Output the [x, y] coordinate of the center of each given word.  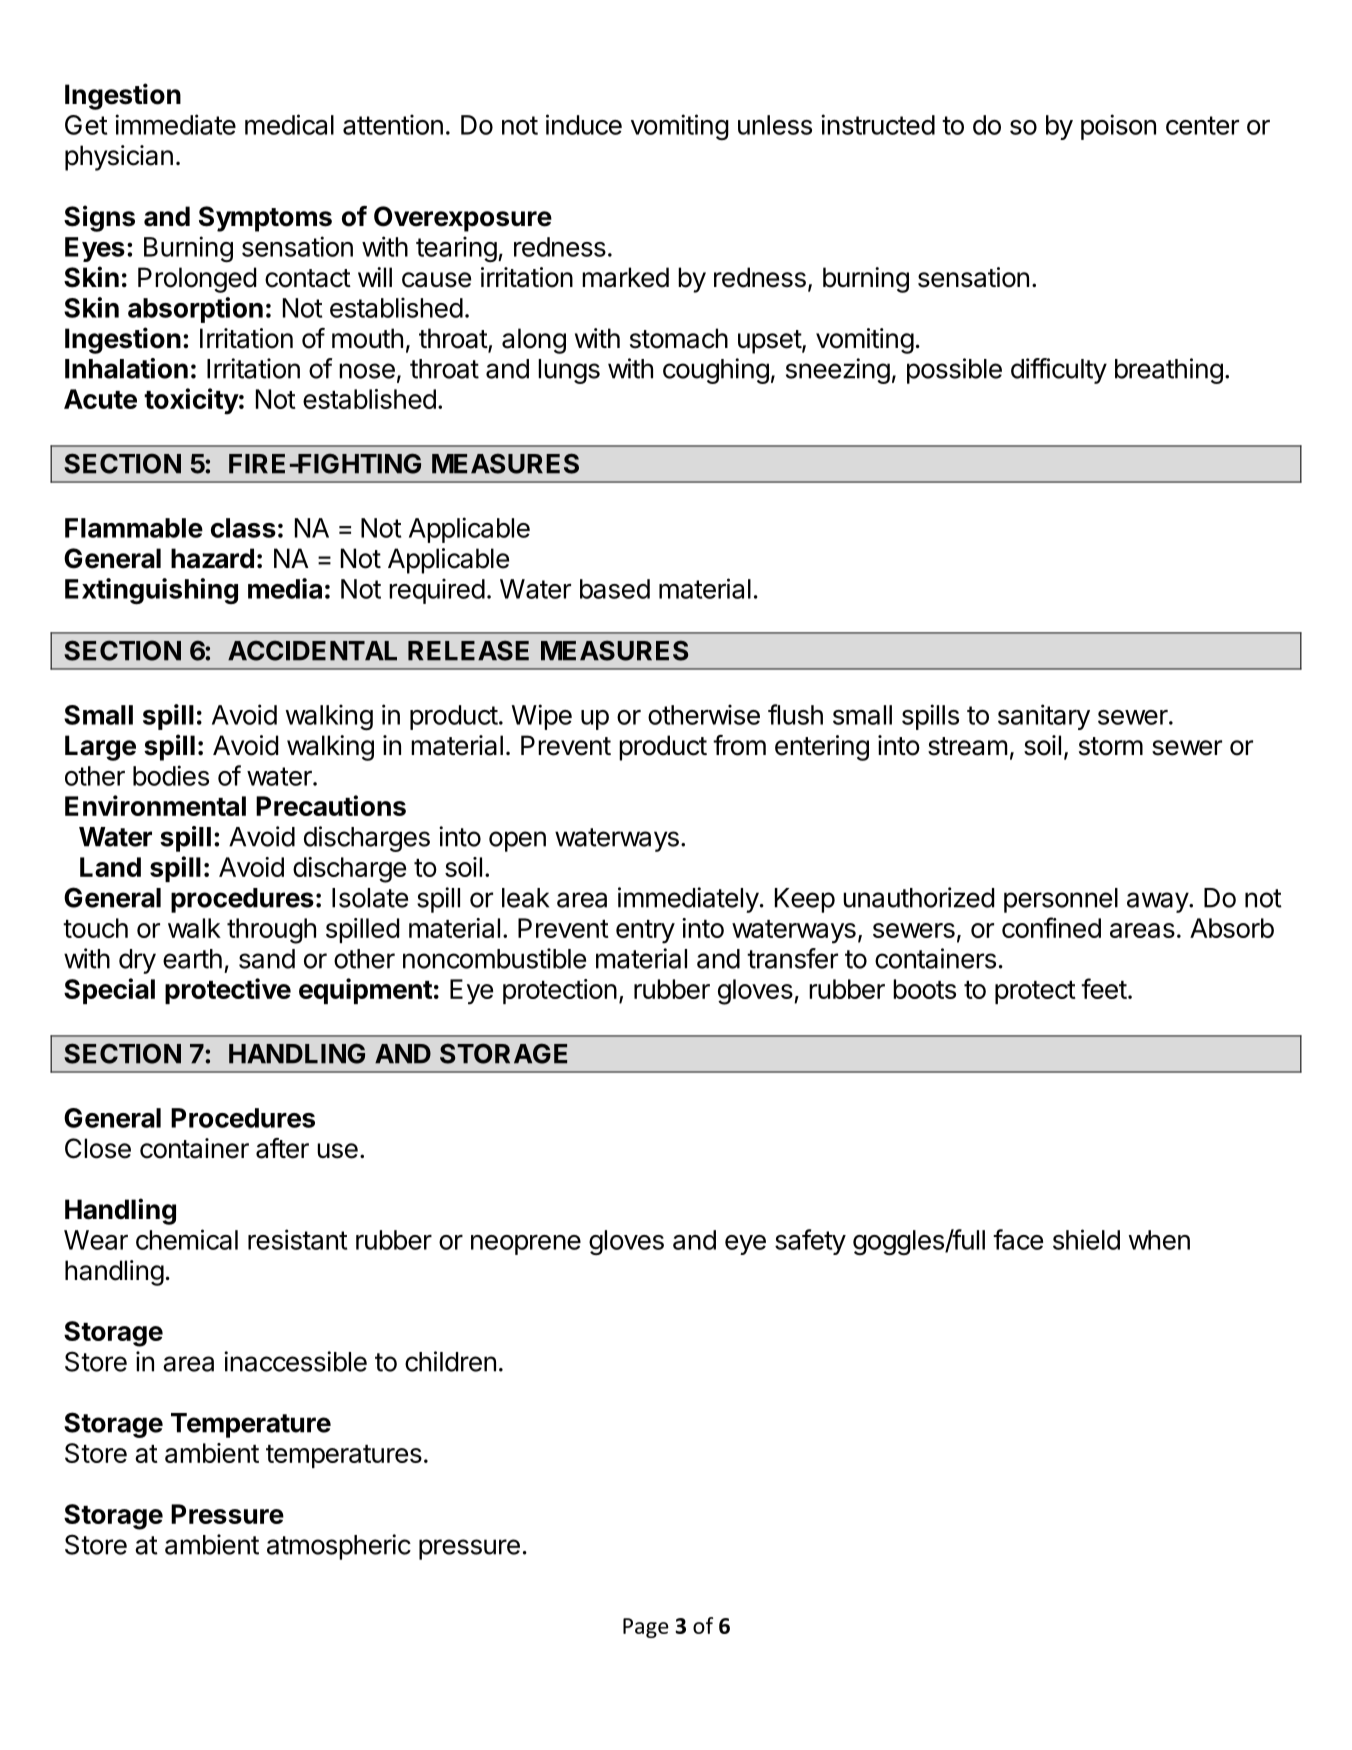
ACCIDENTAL [312, 650]
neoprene [526, 1245]
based [615, 589]
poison [1118, 127]
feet [1104, 988]
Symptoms [265, 219]
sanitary [1044, 717]
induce [584, 124]
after [282, 1148]
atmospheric [339, 1547]
